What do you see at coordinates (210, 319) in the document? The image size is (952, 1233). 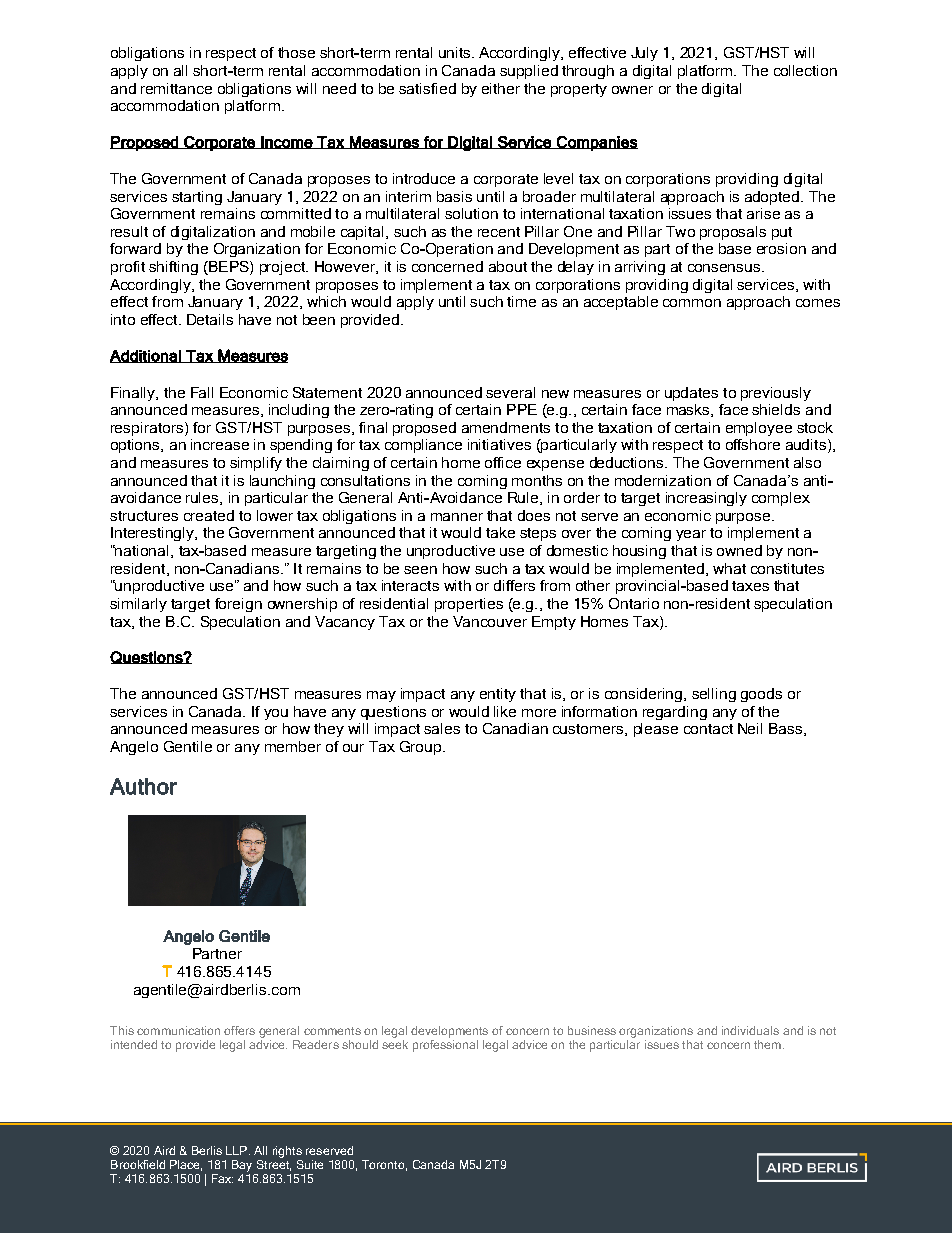 I see `Details` at bounding box center [210, 319].
